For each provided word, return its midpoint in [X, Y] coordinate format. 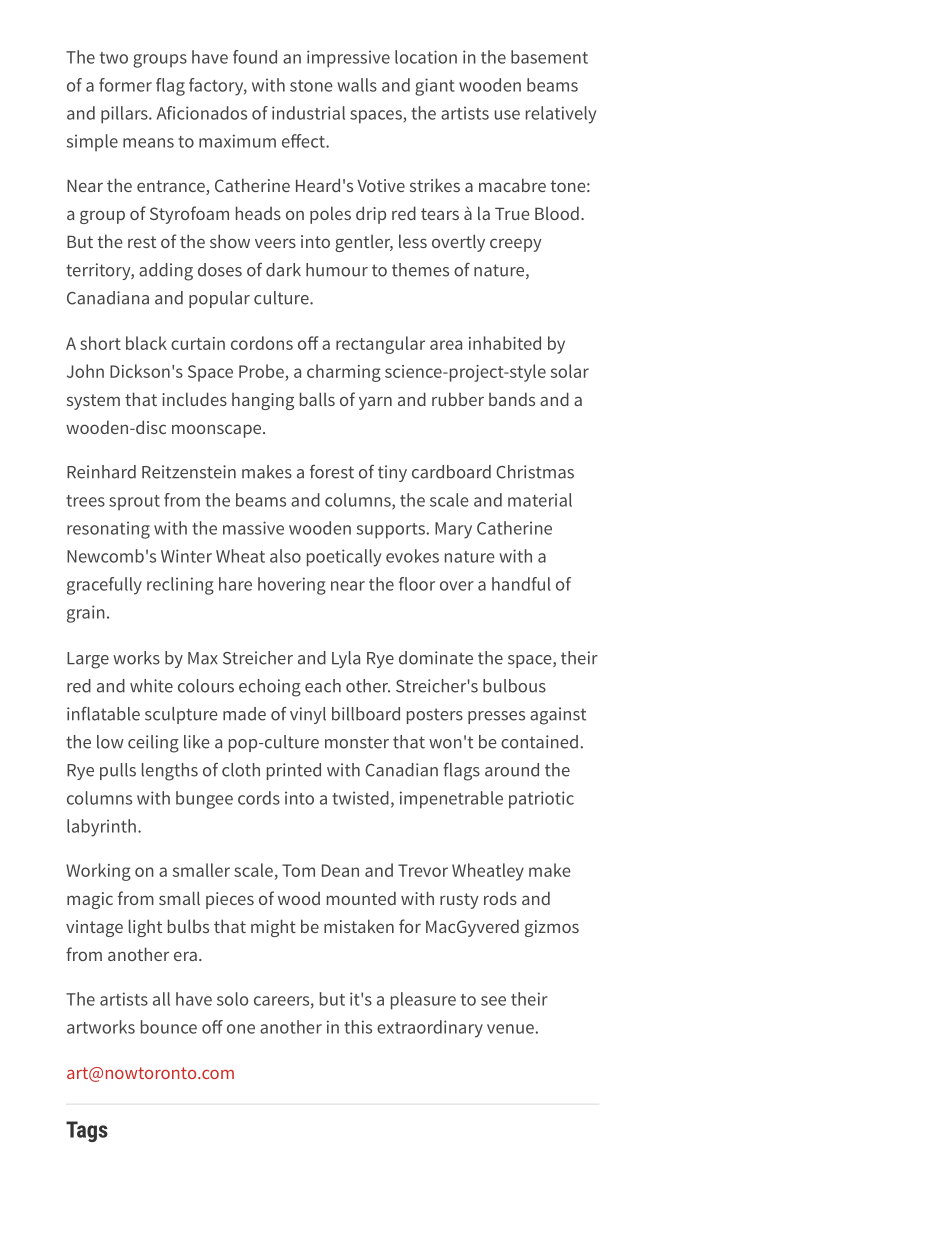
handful [521, 584]
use [507, 115]
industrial [308, 113]
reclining [180, 586]
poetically [344, 558]
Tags [87, 1131]
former [125, 85]
